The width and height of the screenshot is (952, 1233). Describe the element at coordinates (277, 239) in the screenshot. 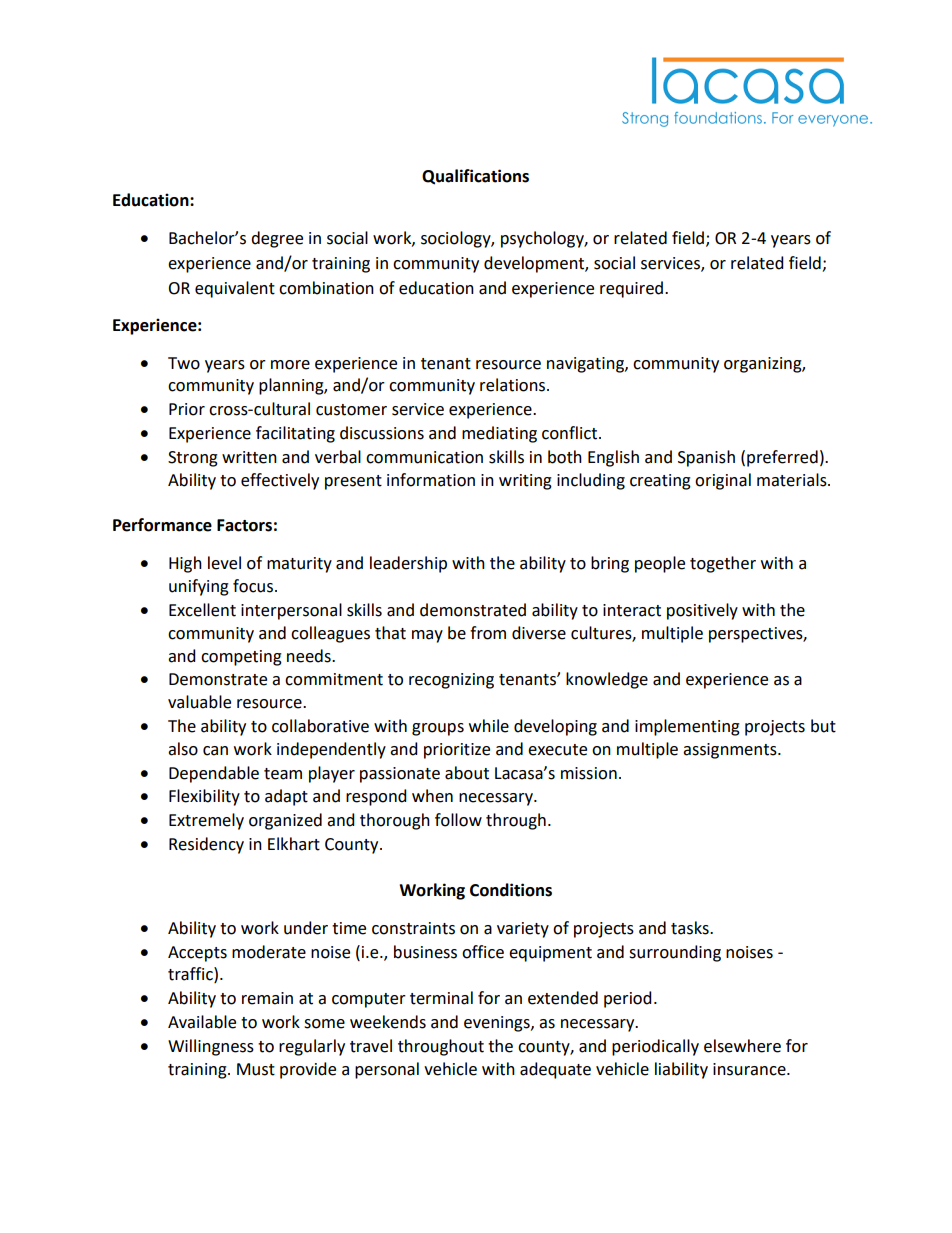

I see `degree` at that location.
